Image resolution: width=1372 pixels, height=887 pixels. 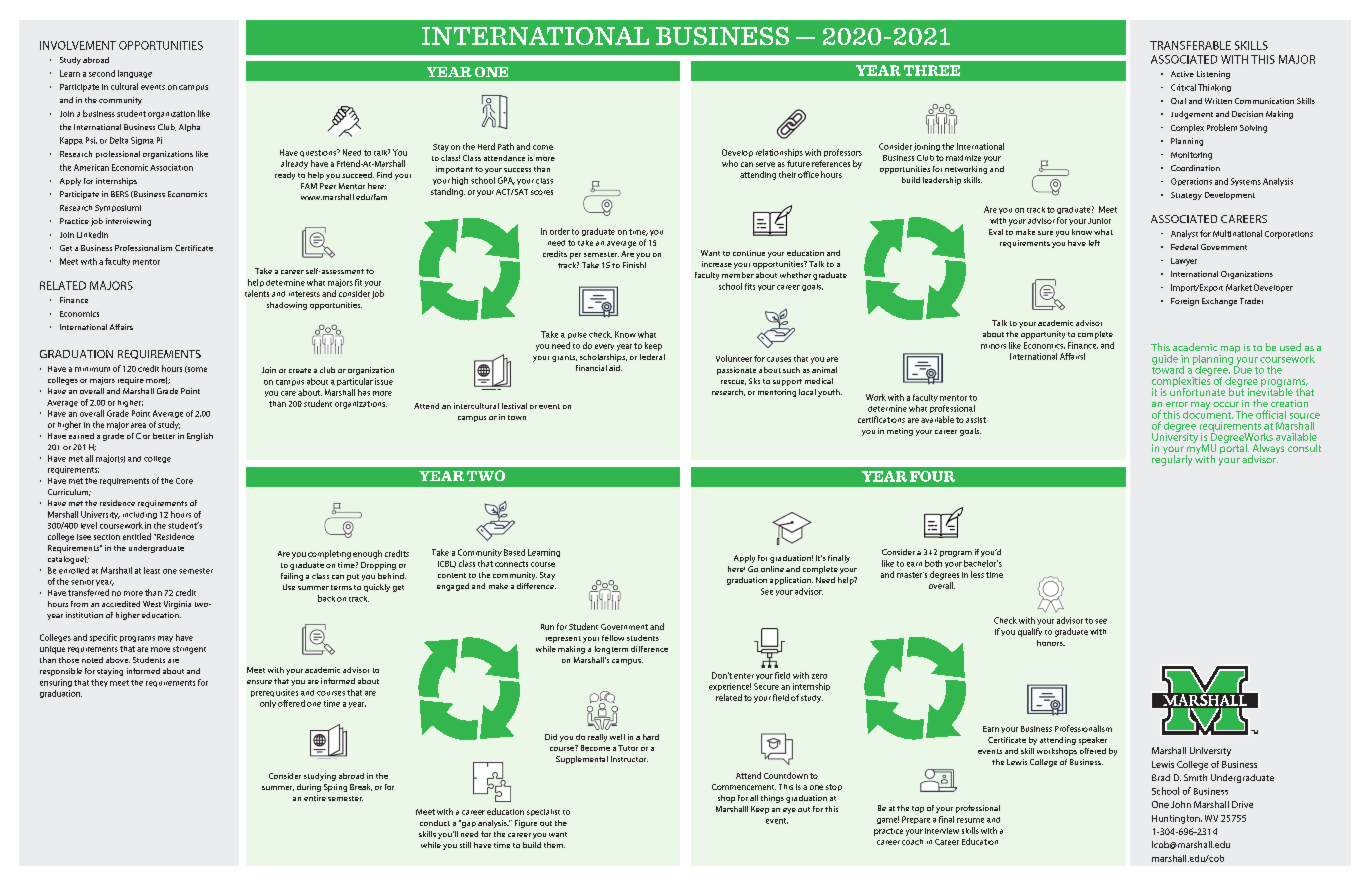 I want to click on Active, so click(x=1182, y=74).
